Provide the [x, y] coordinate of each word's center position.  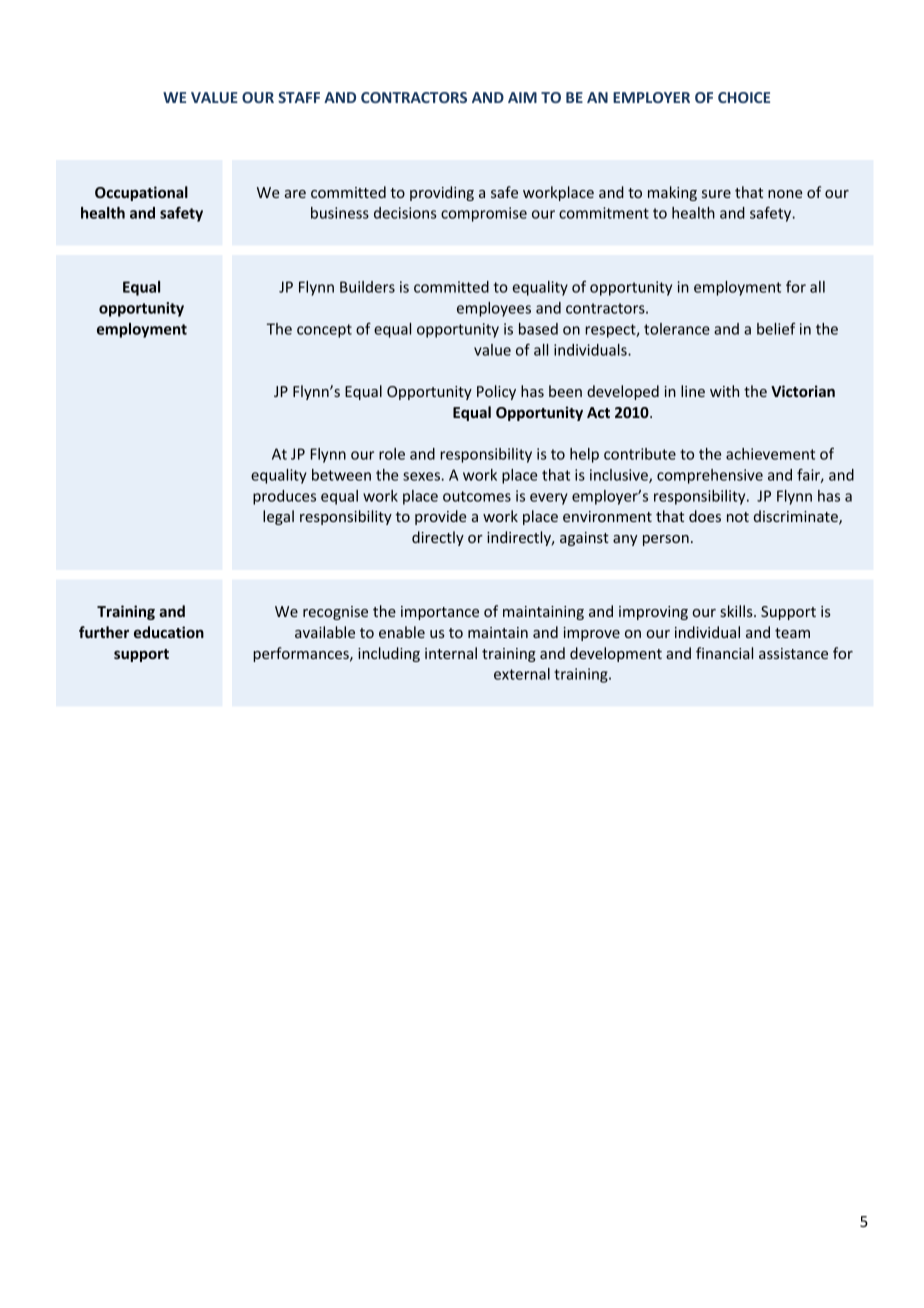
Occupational [141, 193]
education [169, 632]
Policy [496, 392]
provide [440, 517]
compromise [484, 214]
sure [716, 194]
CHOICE [744, 97]
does [705, 516]
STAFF [299, 97]
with [724, 391]
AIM [522, 97]
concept [324, 331]
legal [278, 517]
